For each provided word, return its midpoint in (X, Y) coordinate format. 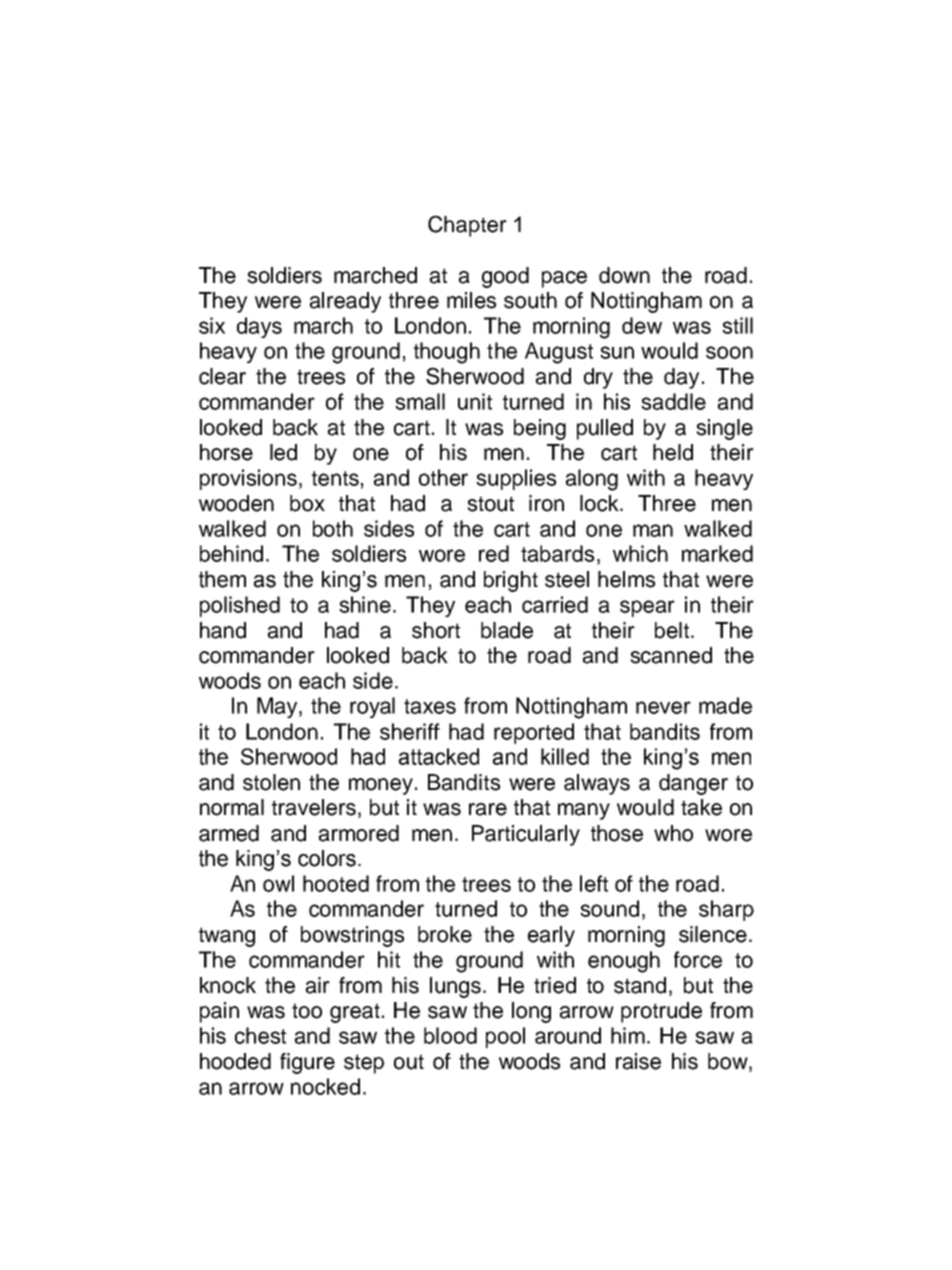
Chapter (467, 226)
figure (307, 1063)
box (307, 503)
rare (488, 809)
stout (490, 504)
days (259, 327)
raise (638, 1061)
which (640, 553)
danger (693, 784)
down (624, 275)
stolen (271, 782)
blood (450, 1035)
